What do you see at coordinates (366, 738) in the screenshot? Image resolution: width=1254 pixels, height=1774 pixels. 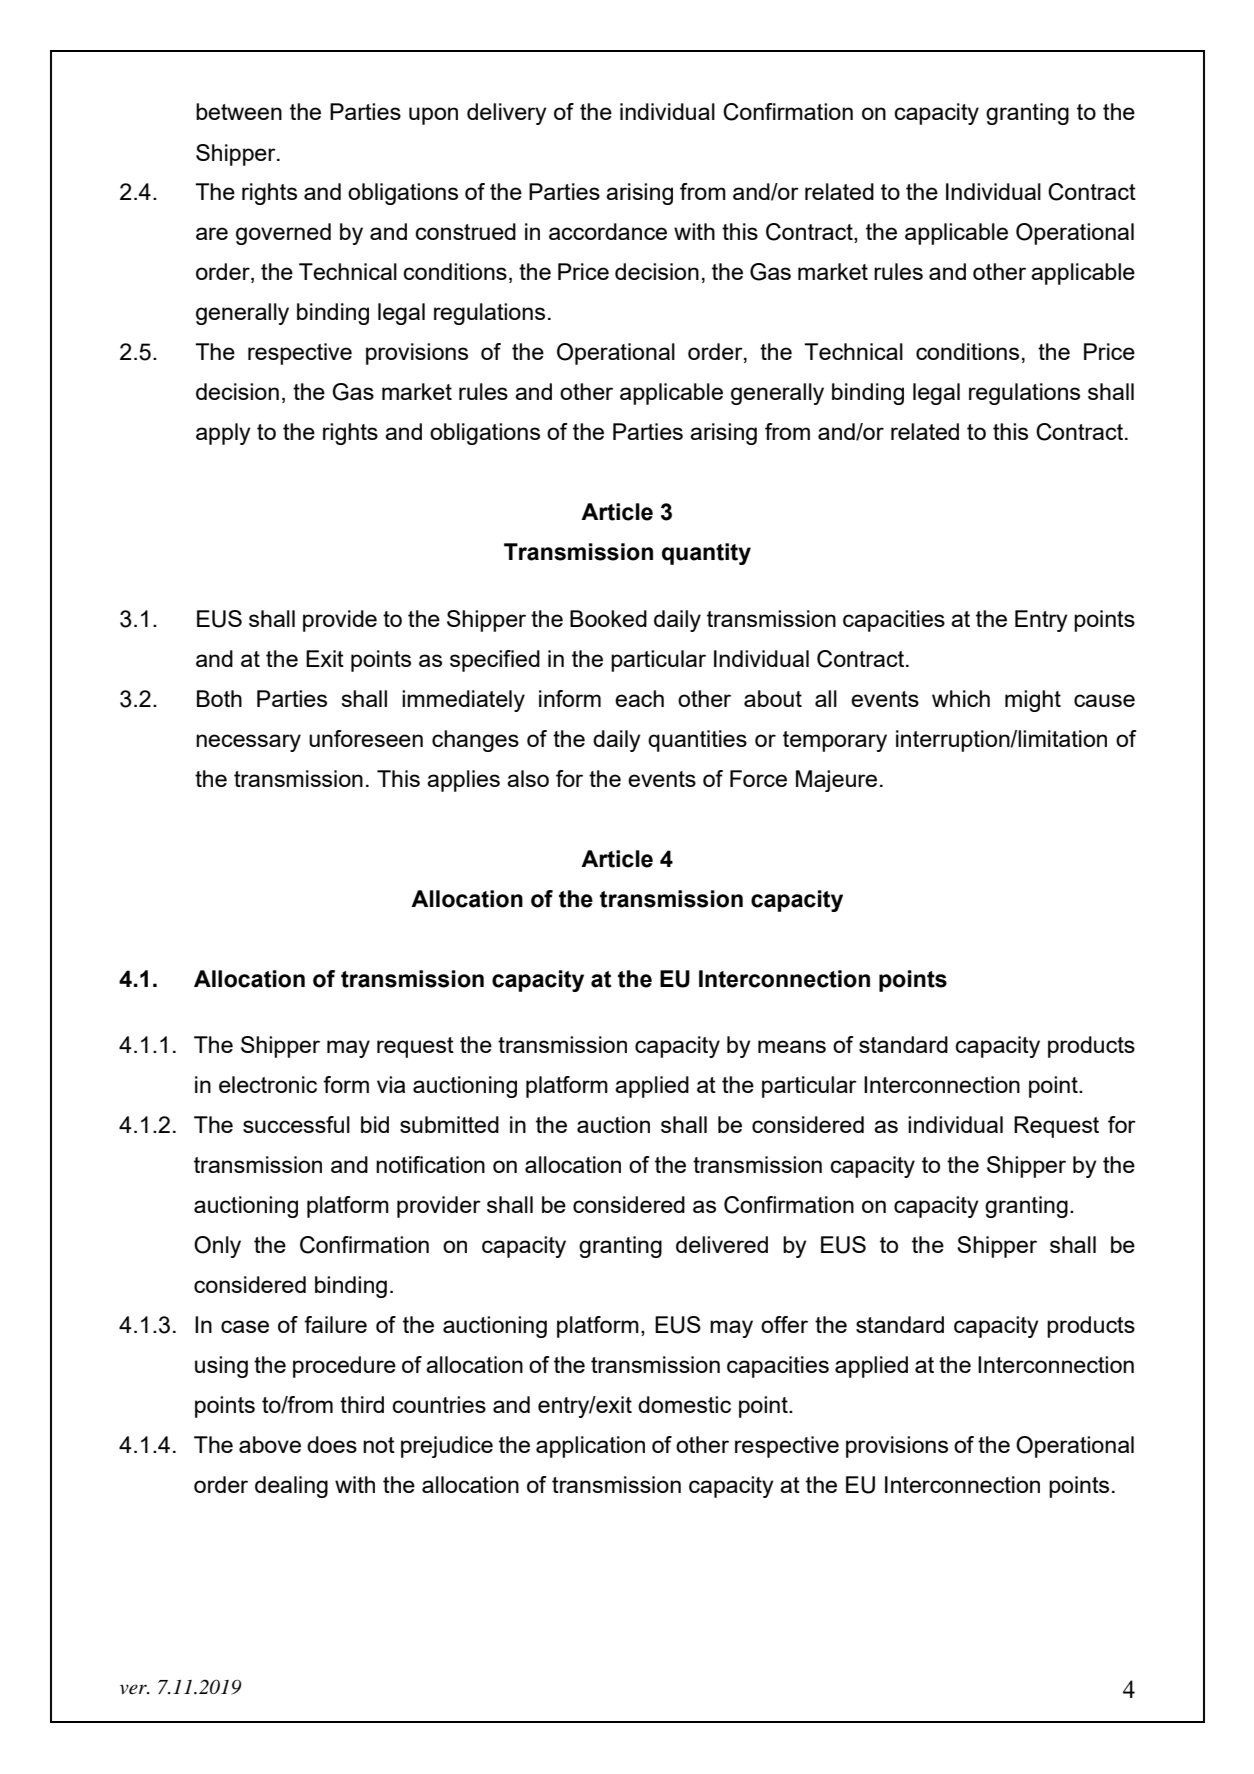 I see `unforeseen` at bounding box center [366, 738].
